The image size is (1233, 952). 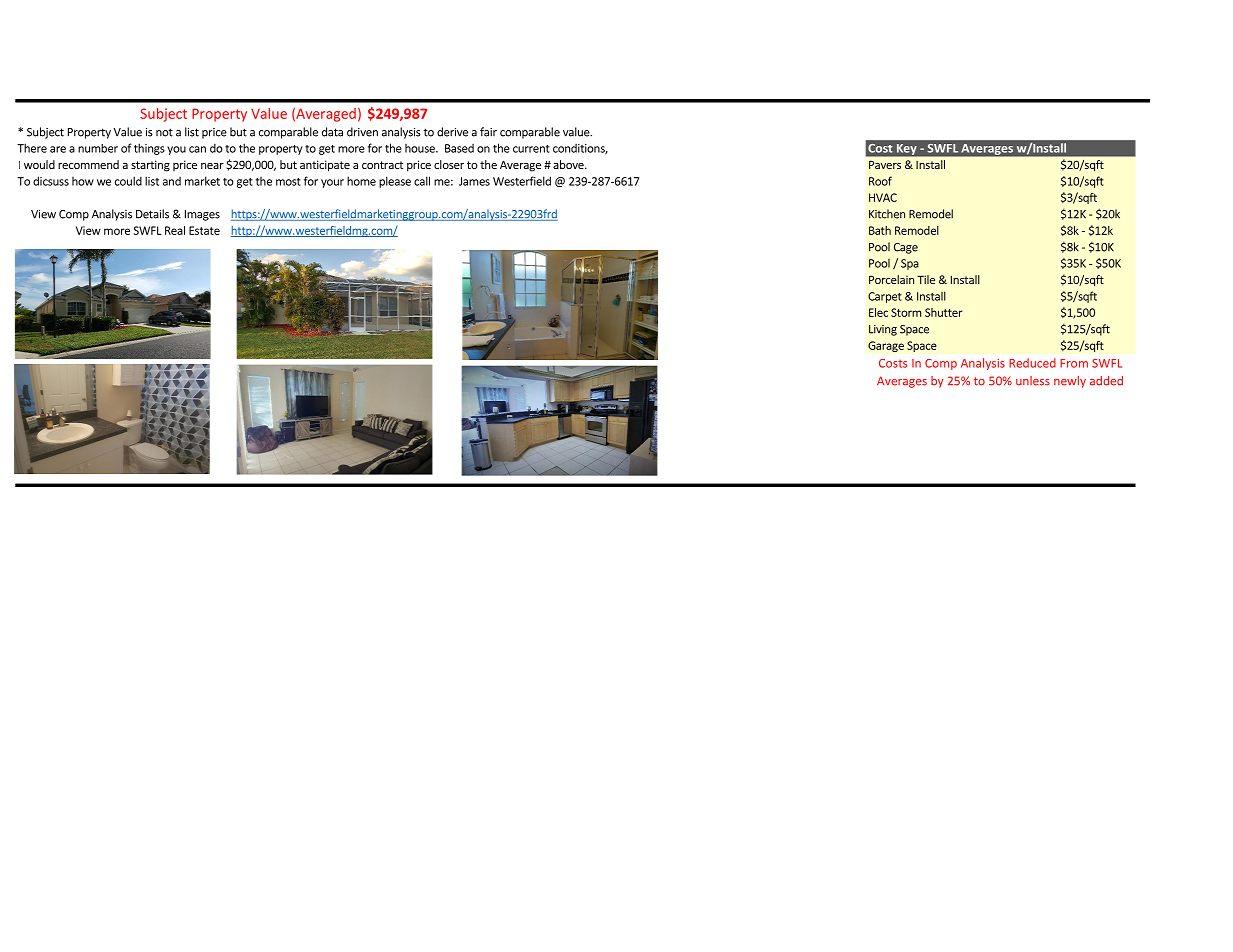 I want to click on current, so click(x=531, y=149).
